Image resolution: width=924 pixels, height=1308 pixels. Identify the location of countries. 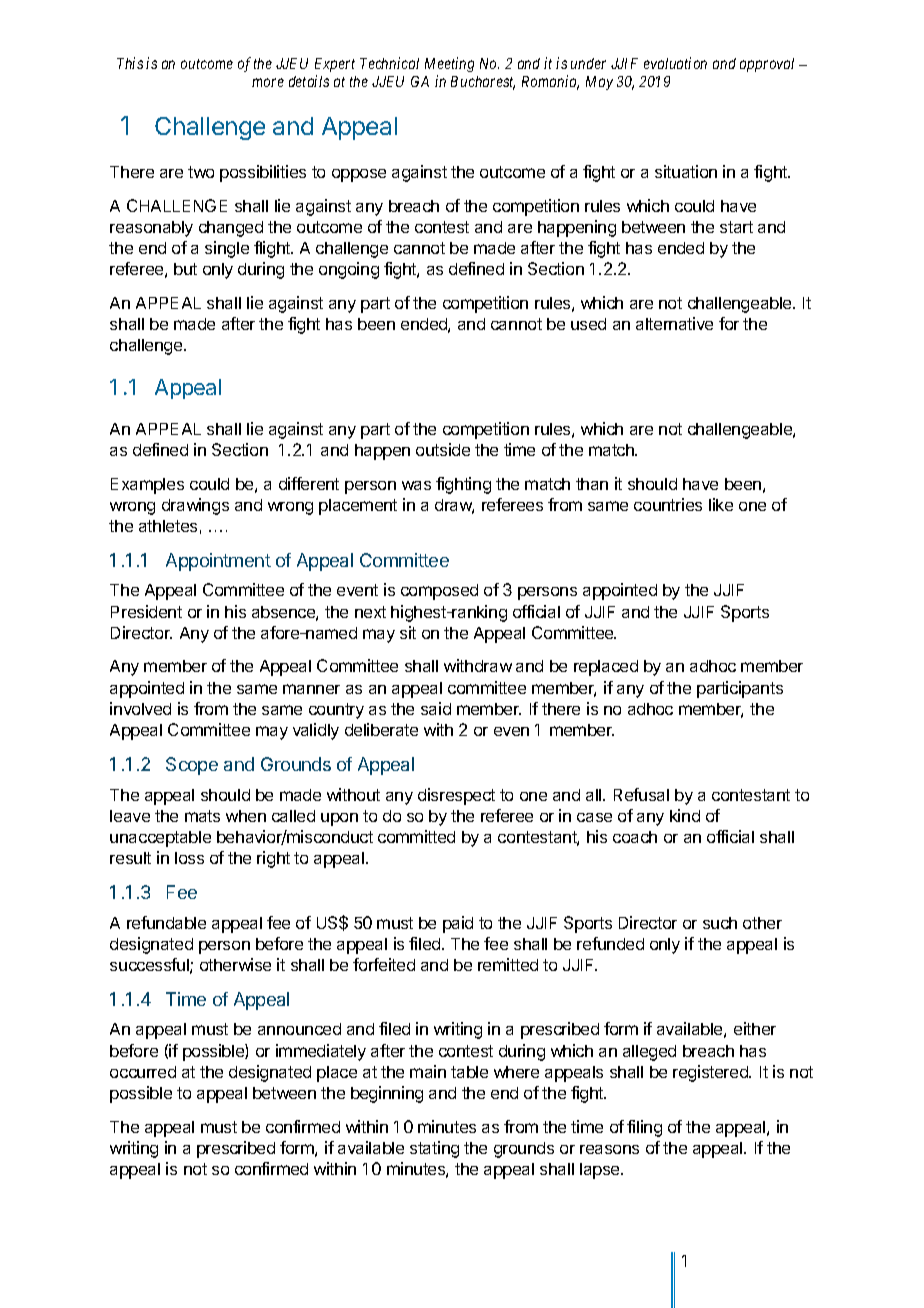
(668, 504).
